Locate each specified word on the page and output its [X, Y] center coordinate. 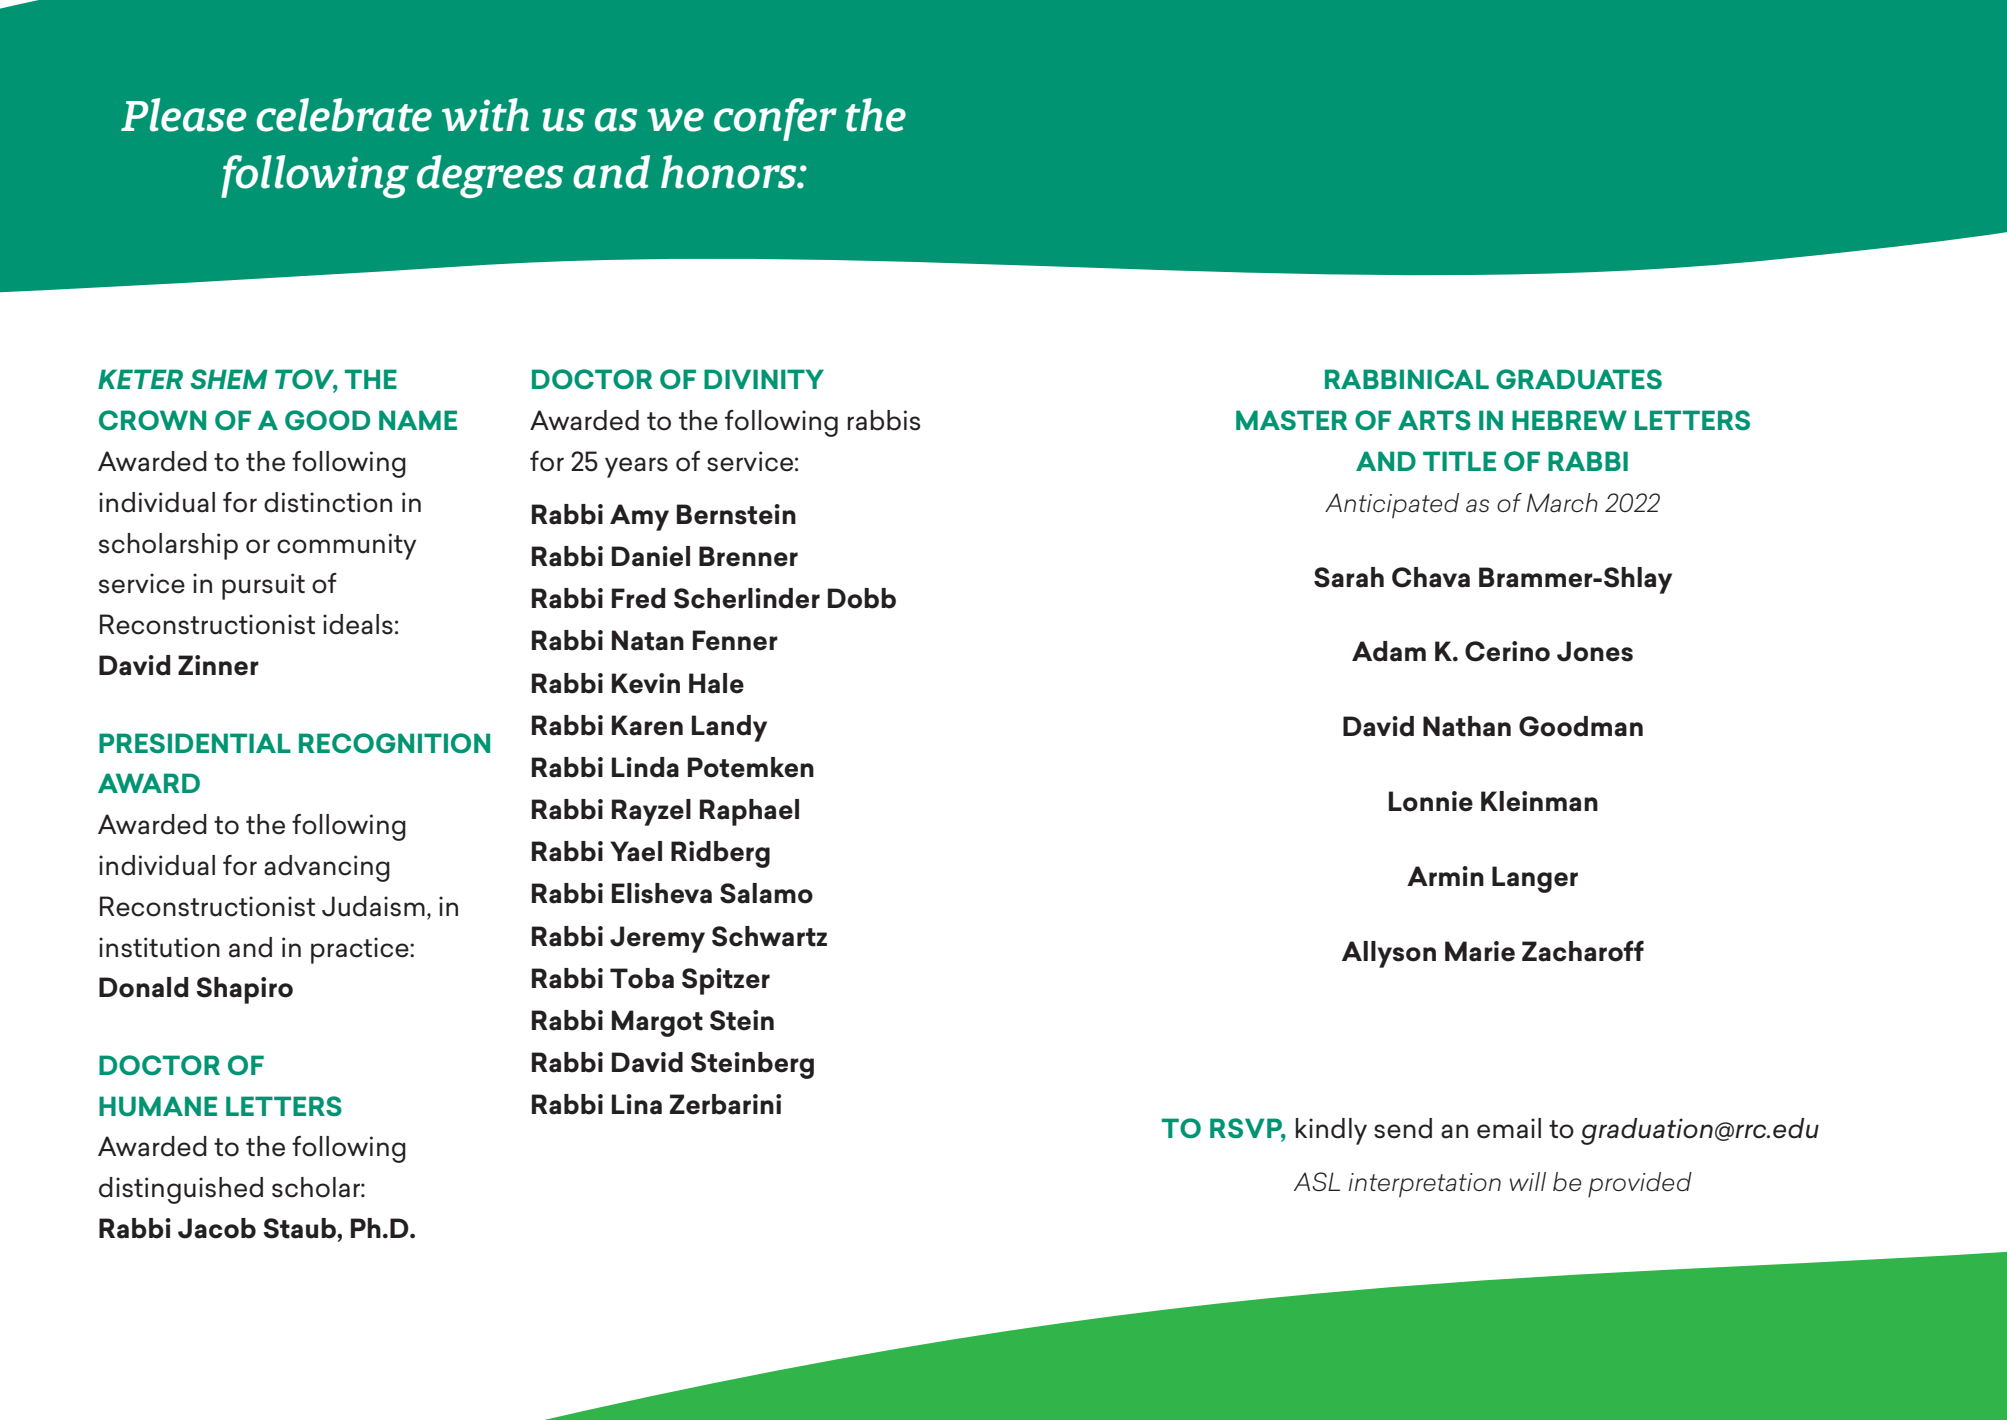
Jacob [217, 1228]
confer [775, 119]
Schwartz [769, 936]
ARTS [1434, 420]
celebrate [344, 115]
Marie [1480, 951]
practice [361, 950]
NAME [418, 420]
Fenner [735, 640]
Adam [1389, 651]
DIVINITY [764, 379]
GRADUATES [1579, 379]
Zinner [218, 665]
